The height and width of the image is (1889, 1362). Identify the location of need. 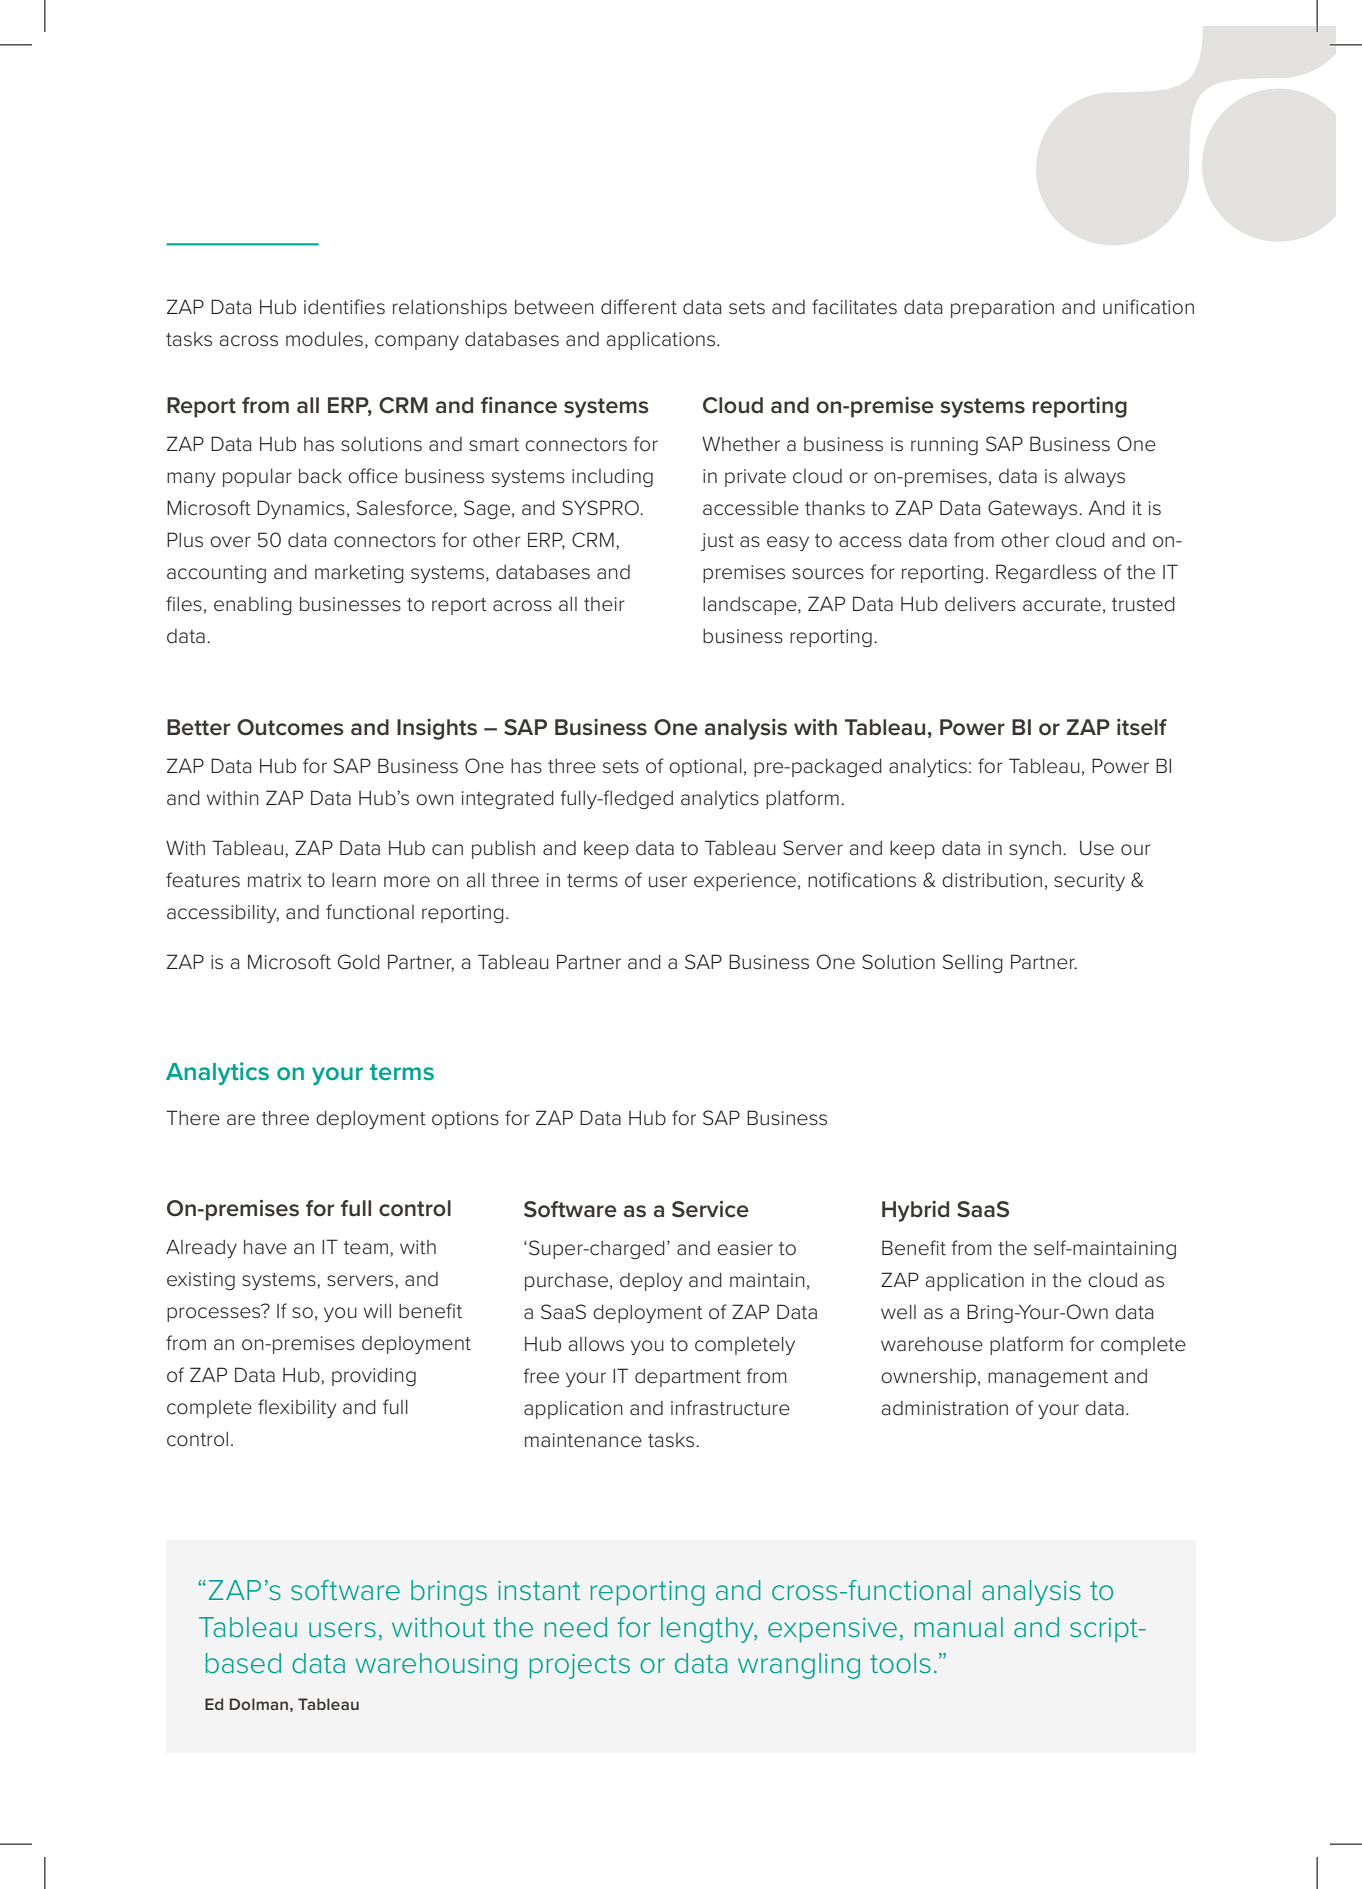
(576, 1627).
